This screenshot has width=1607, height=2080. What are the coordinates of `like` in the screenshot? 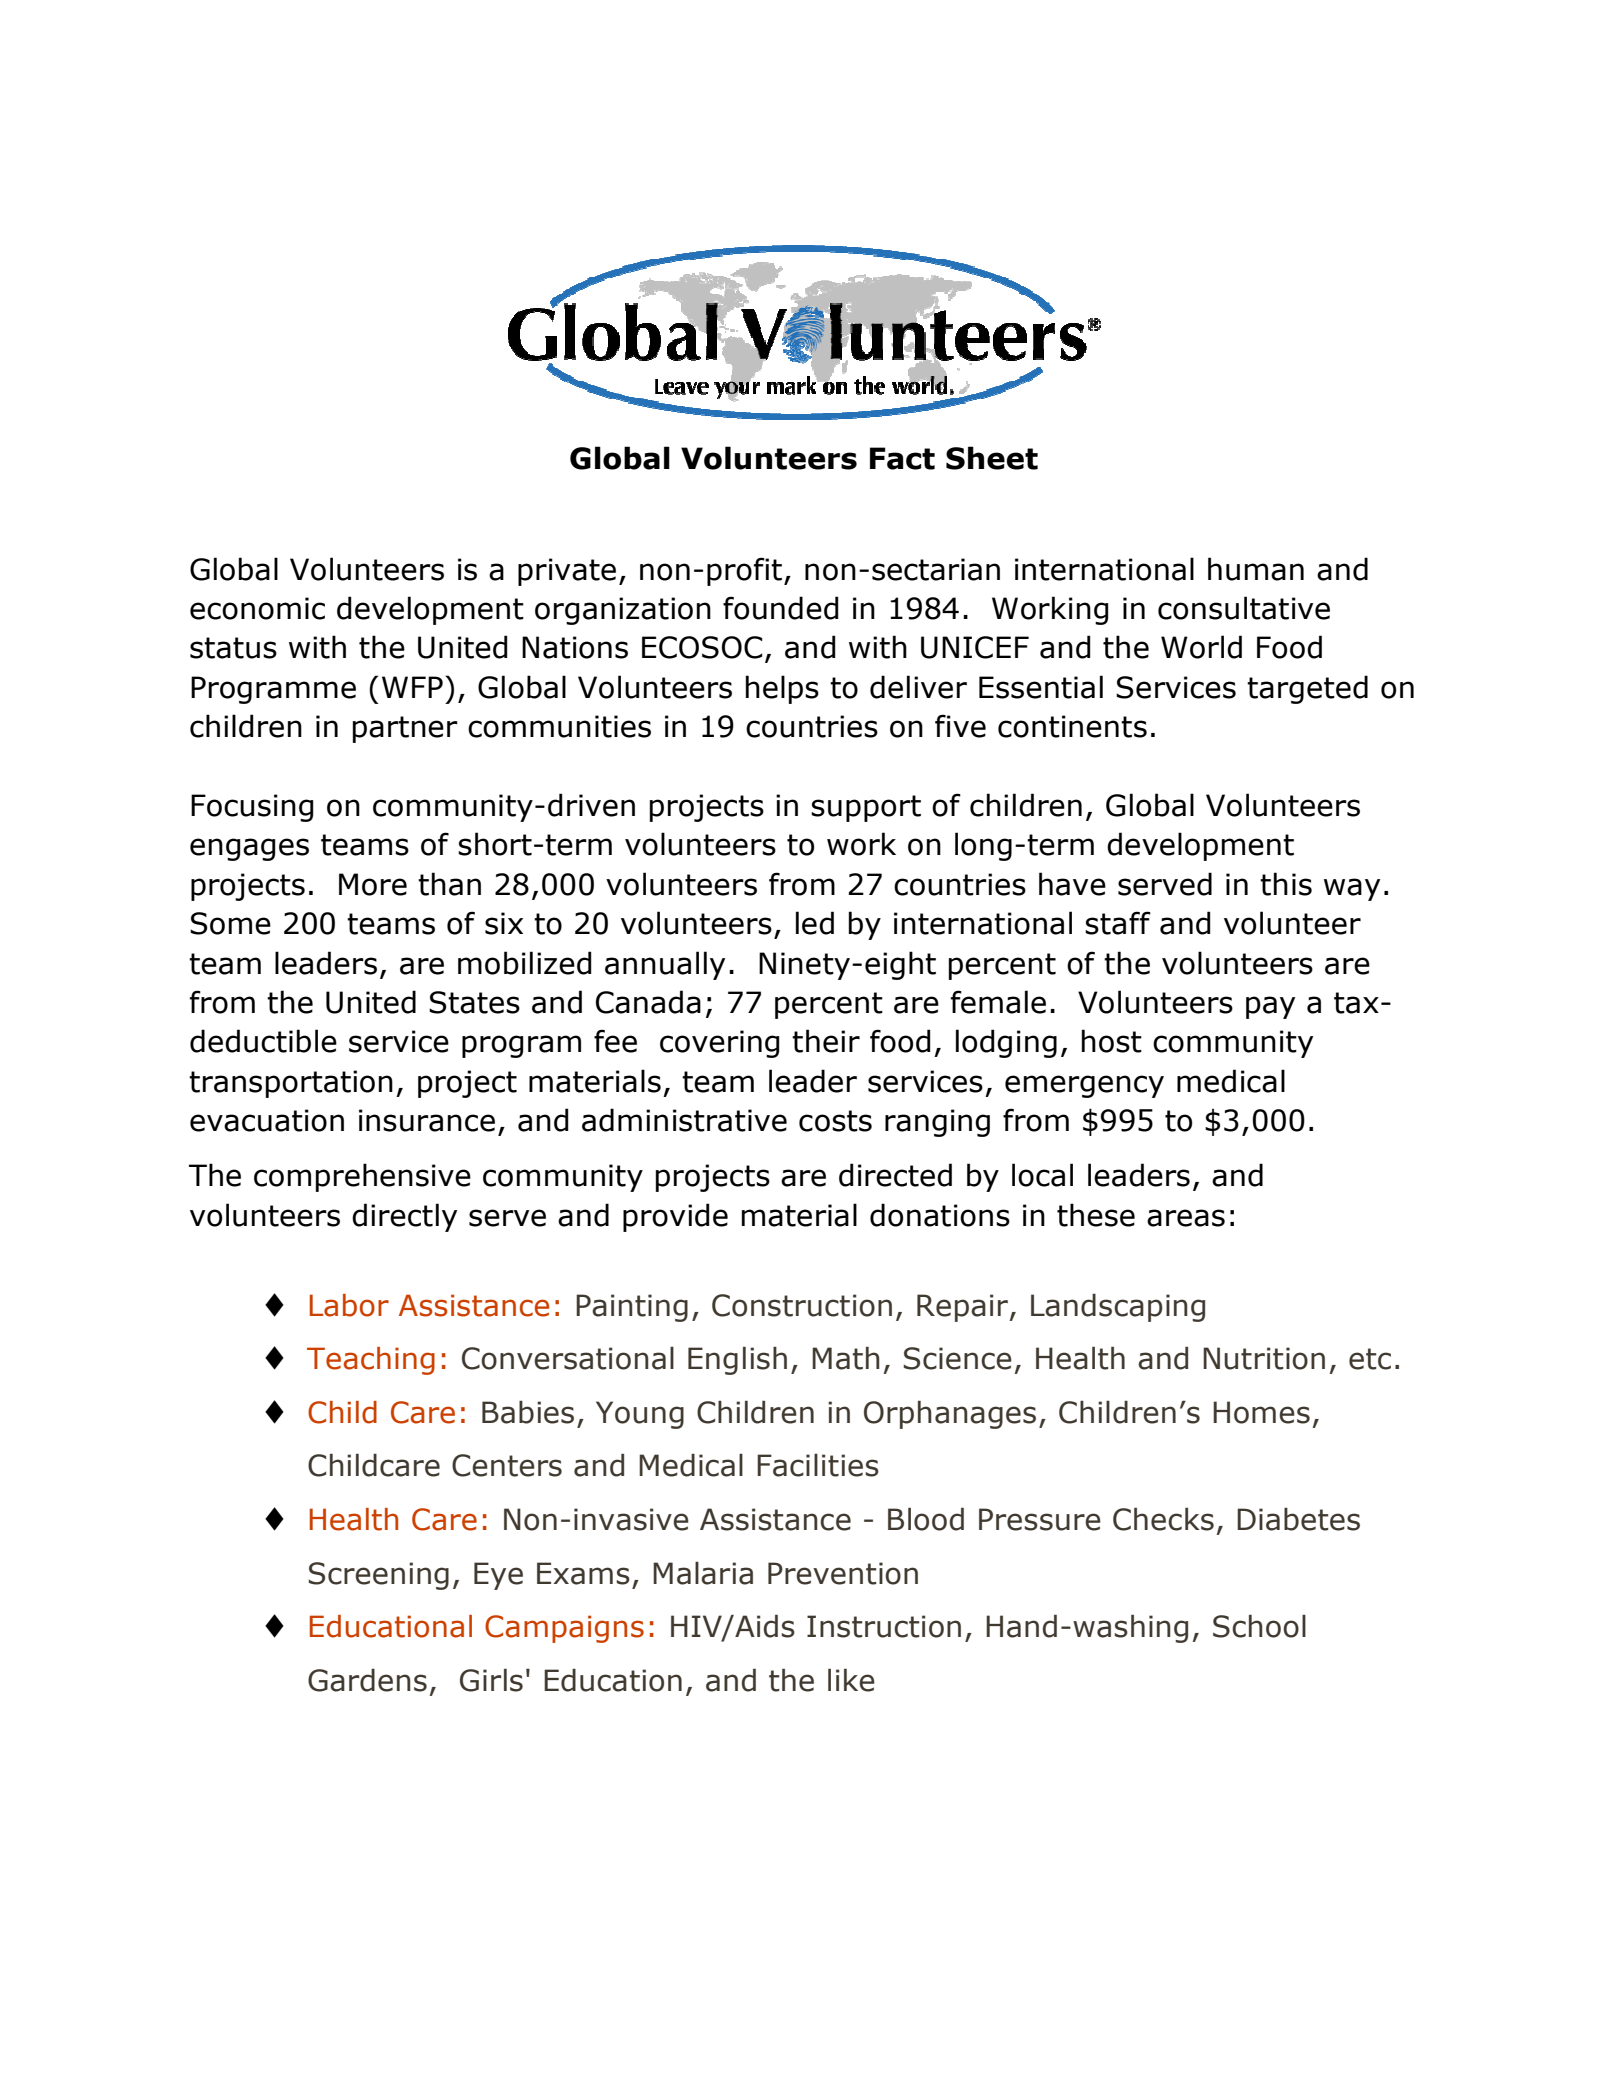 It's located at (851, 1680).
